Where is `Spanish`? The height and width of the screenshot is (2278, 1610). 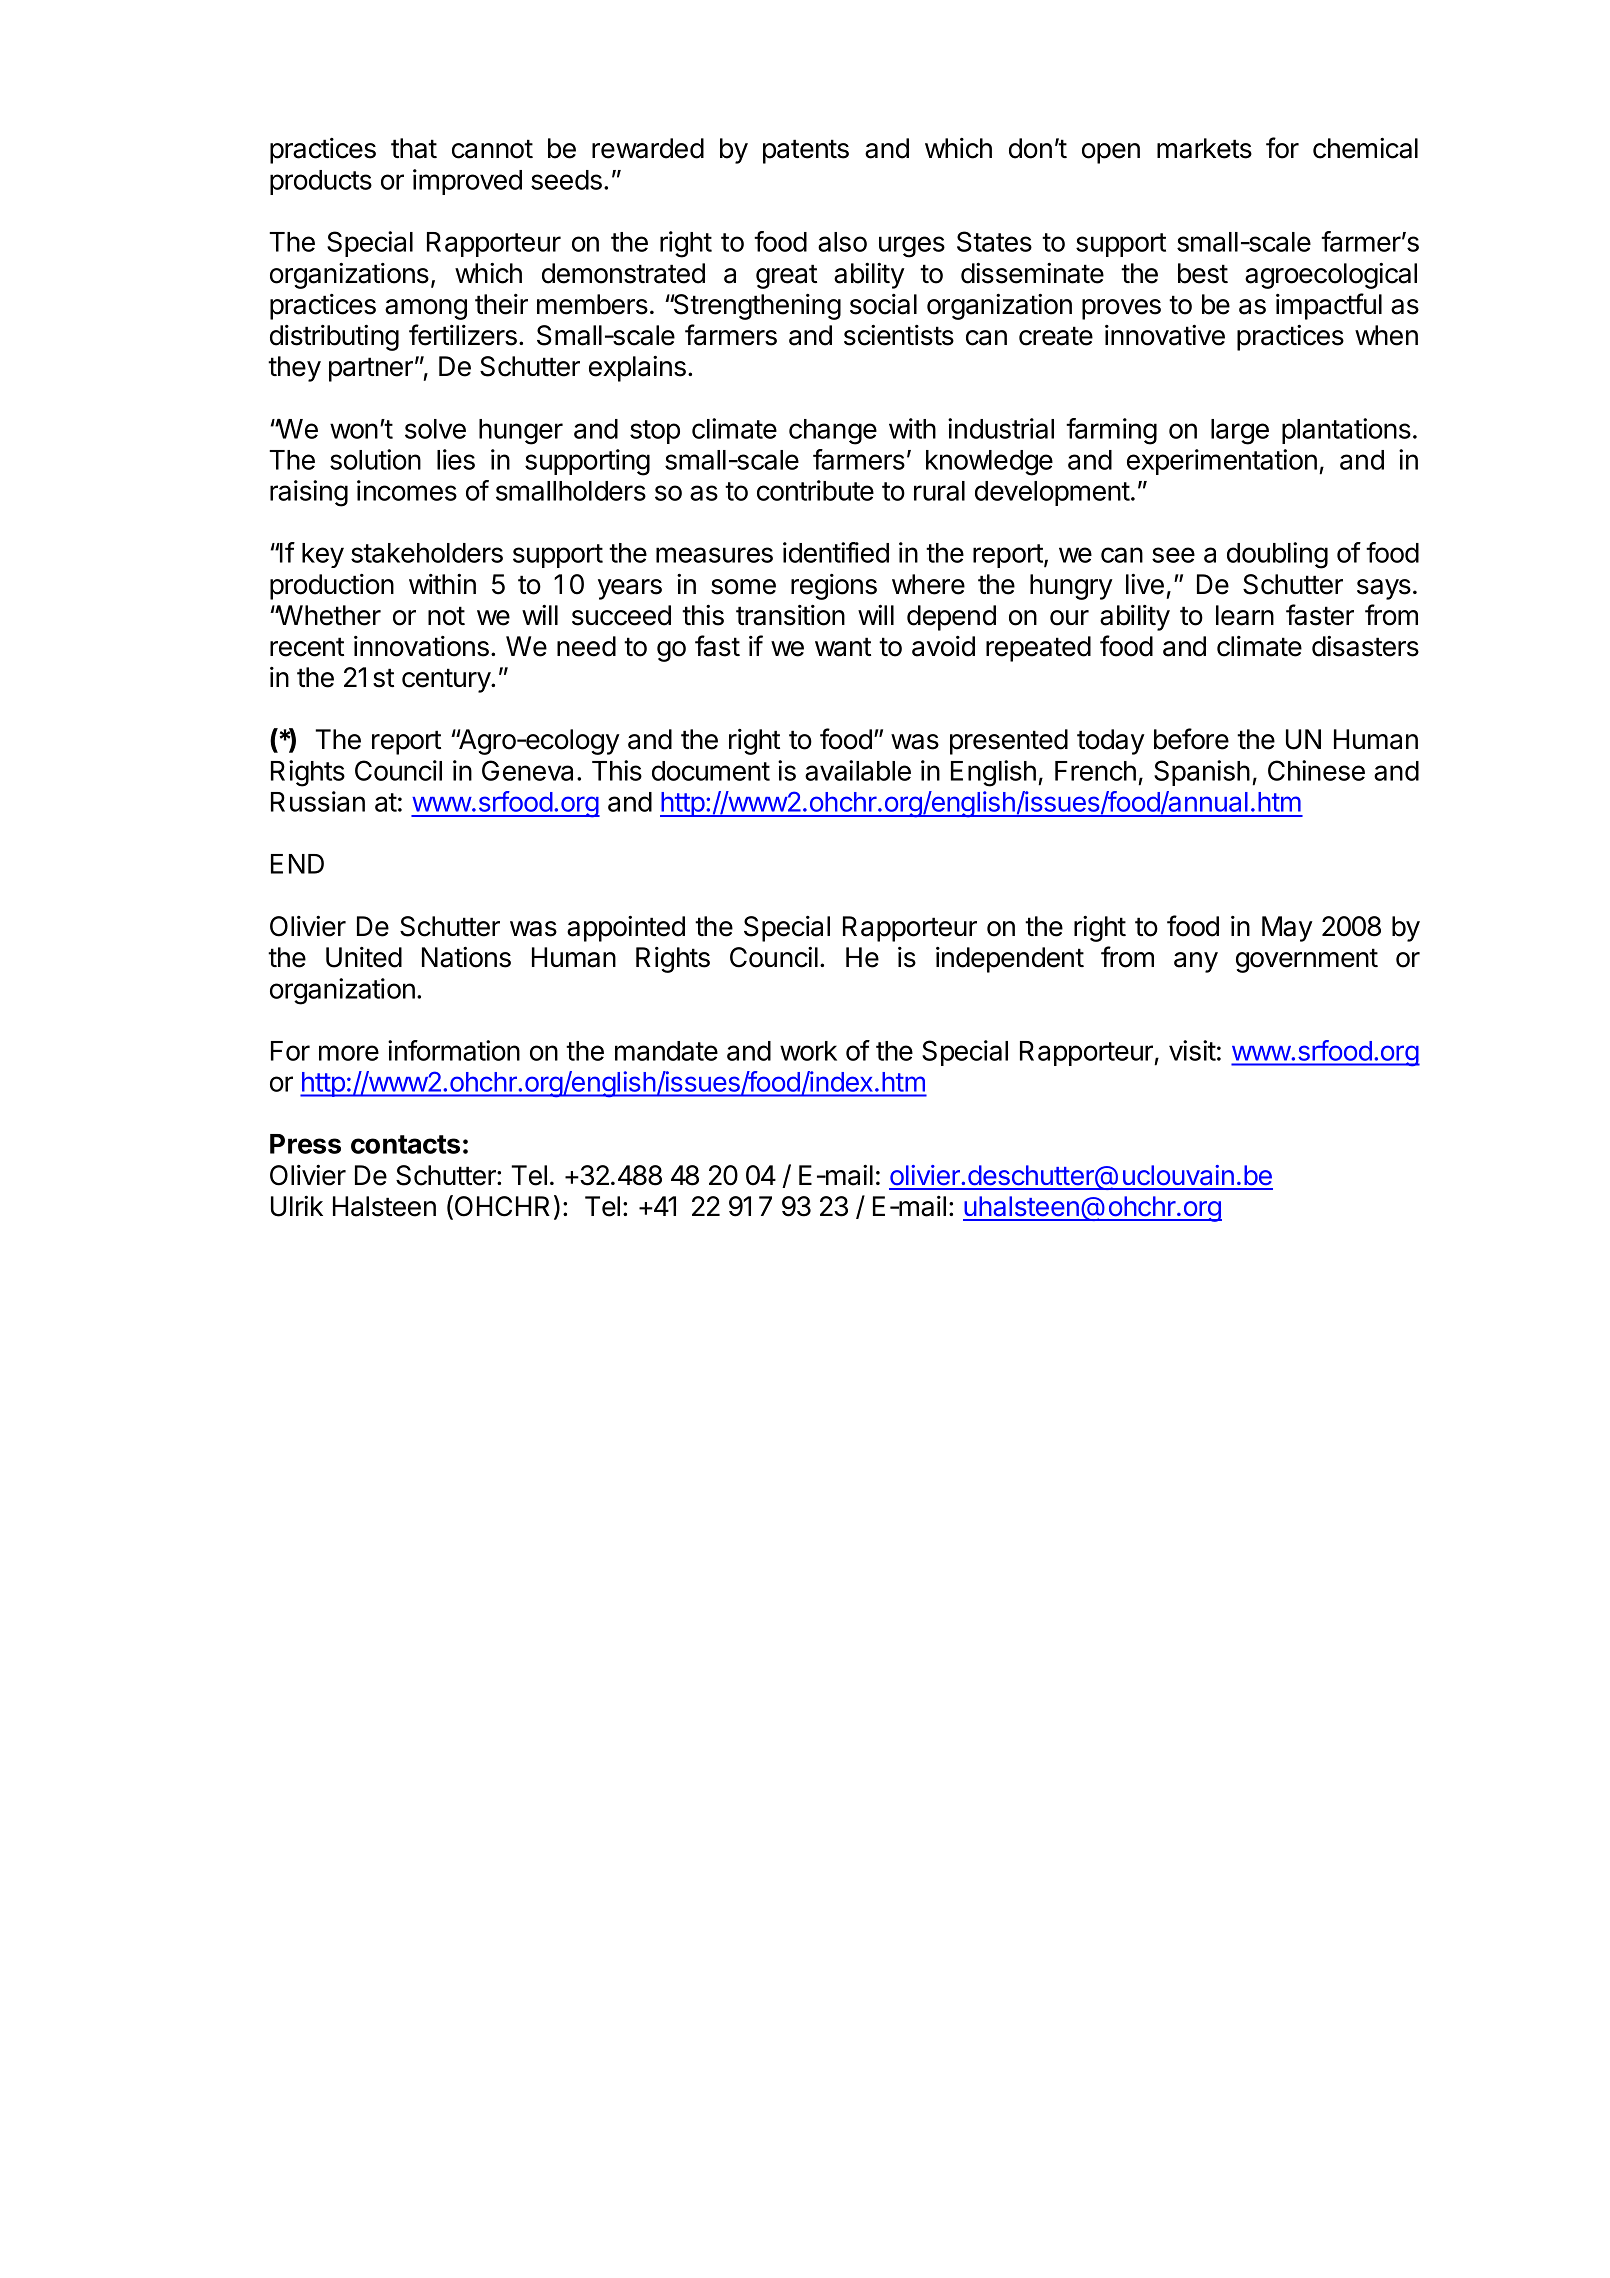
Spanish is located at coordinates (1202, 773).
